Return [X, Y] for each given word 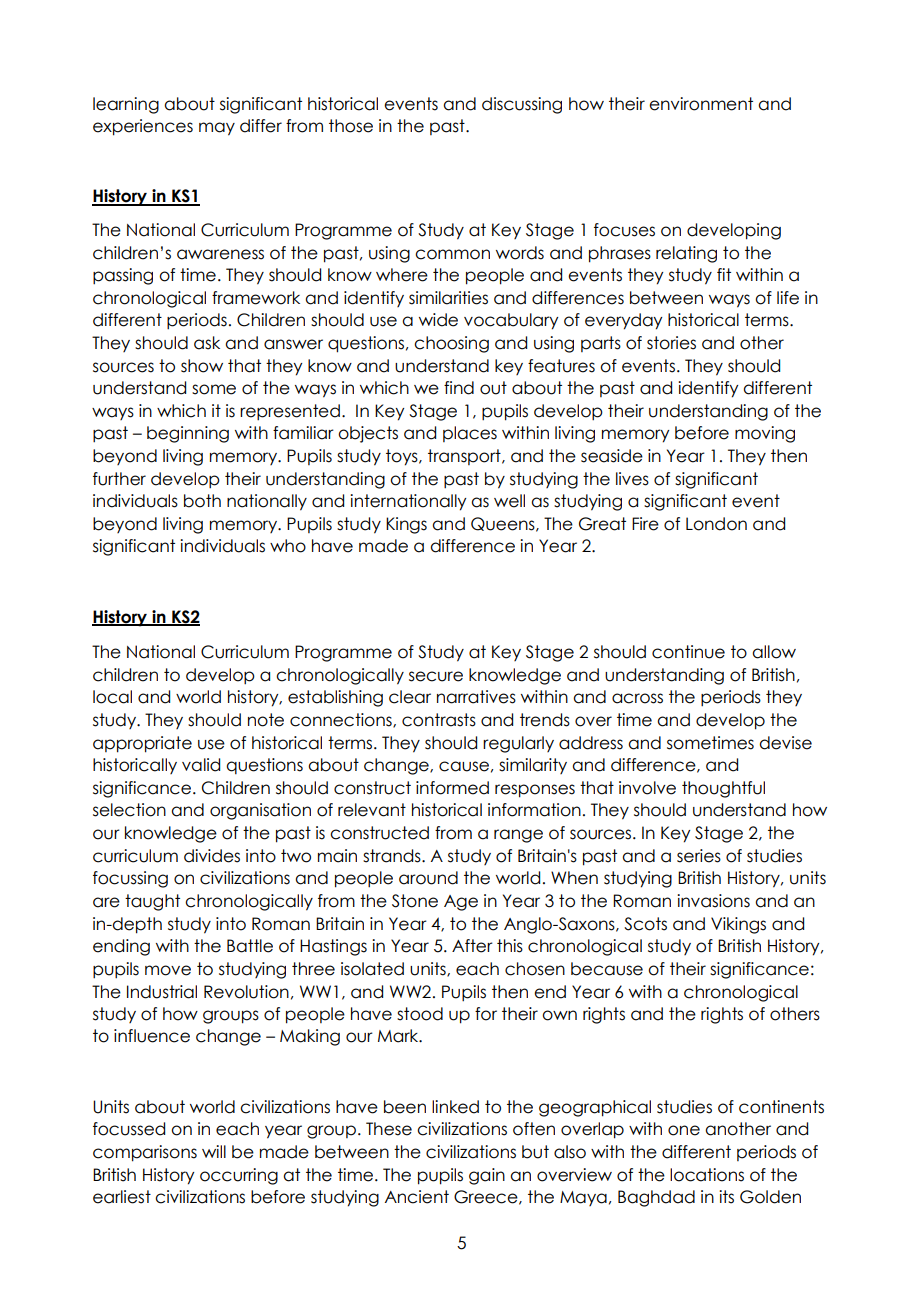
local [112, 697]
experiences [143, 127]
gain [487, 1176]
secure [436, 676]
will [214, 1151]
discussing [522, 105]
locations [707, 1175]
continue [688, 652]
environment [701, 104]
